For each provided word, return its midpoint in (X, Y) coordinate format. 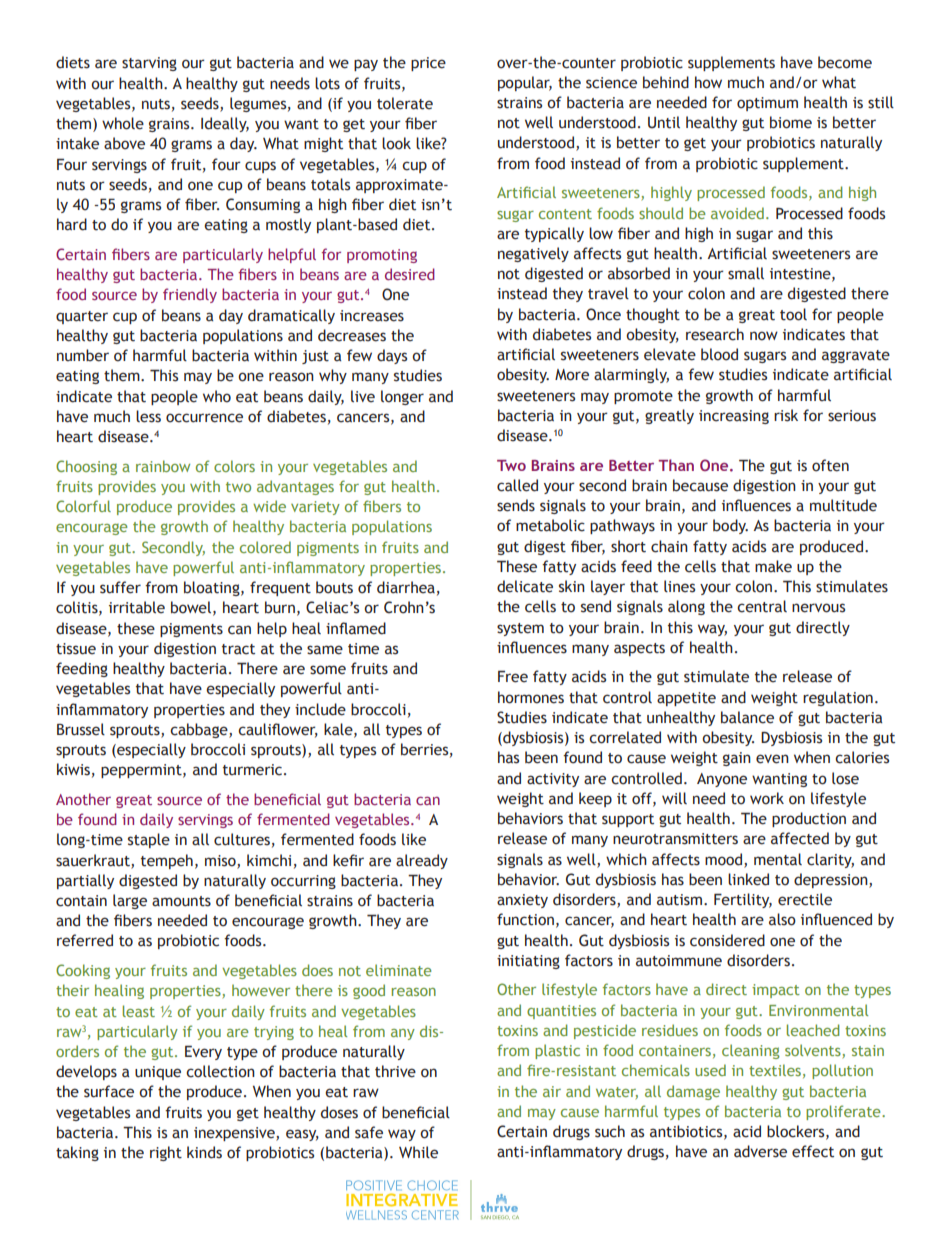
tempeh (167, 861)
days (392, 356)
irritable (137, 607)
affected (800, 838)
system (520, 629)
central (762, 606)
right (166, 1153)
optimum (767, 104)
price (428, 64)
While (418, 1152)
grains (170, 125)
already (422, 861)
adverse (760, 1151)
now (764, 336)
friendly (190, 295)
